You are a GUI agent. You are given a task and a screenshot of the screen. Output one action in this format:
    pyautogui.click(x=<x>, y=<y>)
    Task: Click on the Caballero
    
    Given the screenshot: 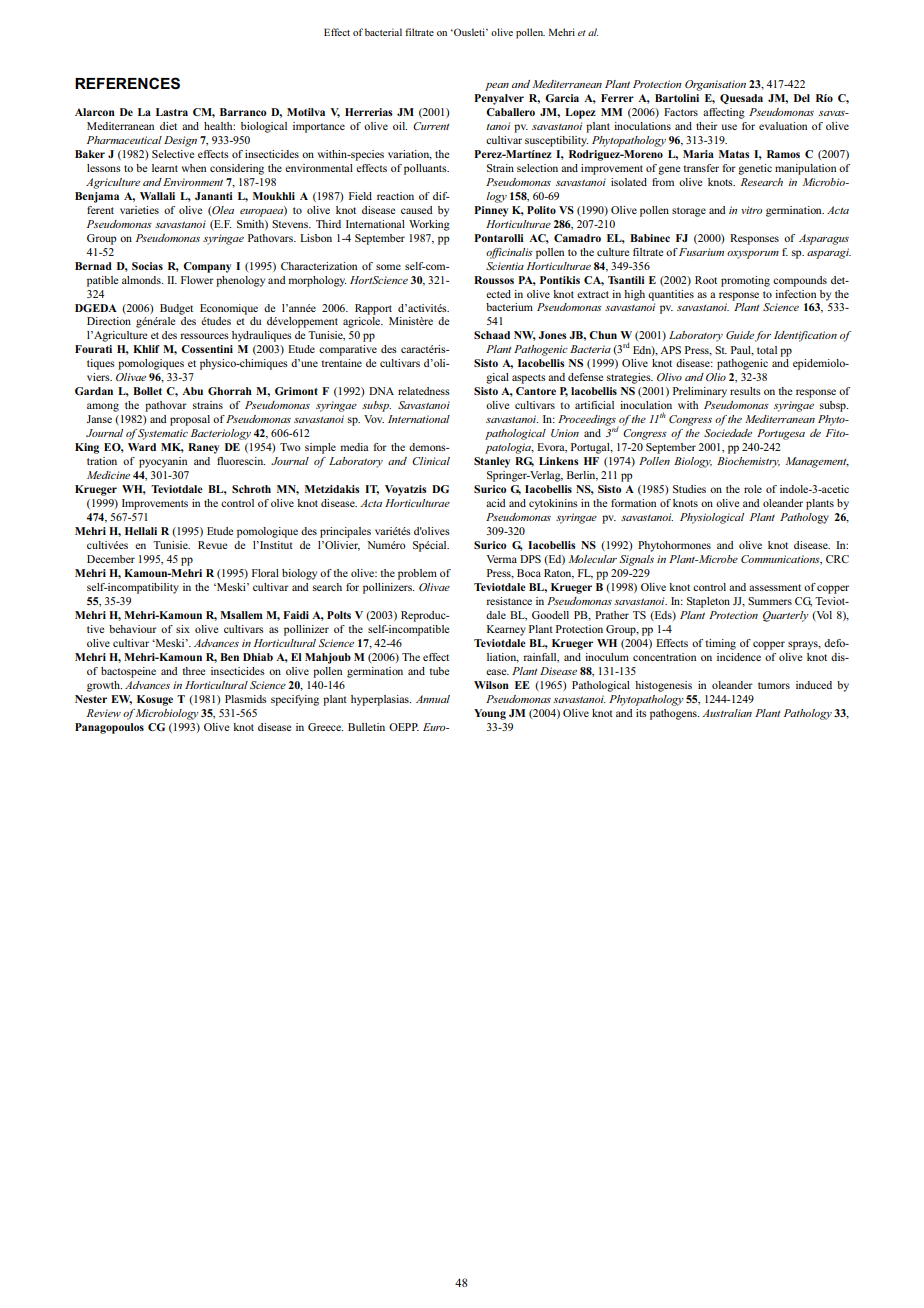 What is the action you would take?
    pyautogui.click(x=510, y=112)
